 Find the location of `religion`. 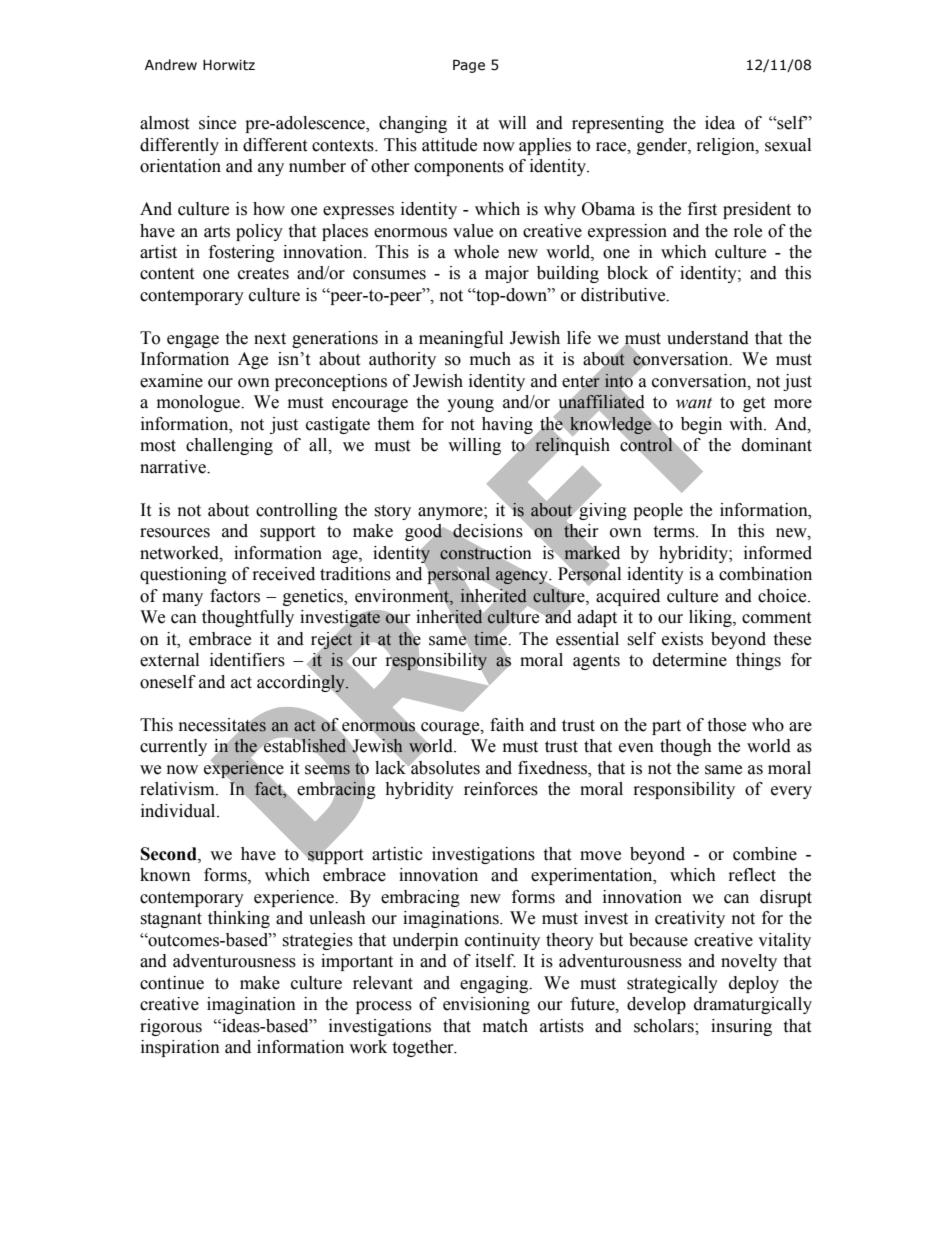

religion is located at coordinates (727, 146).
